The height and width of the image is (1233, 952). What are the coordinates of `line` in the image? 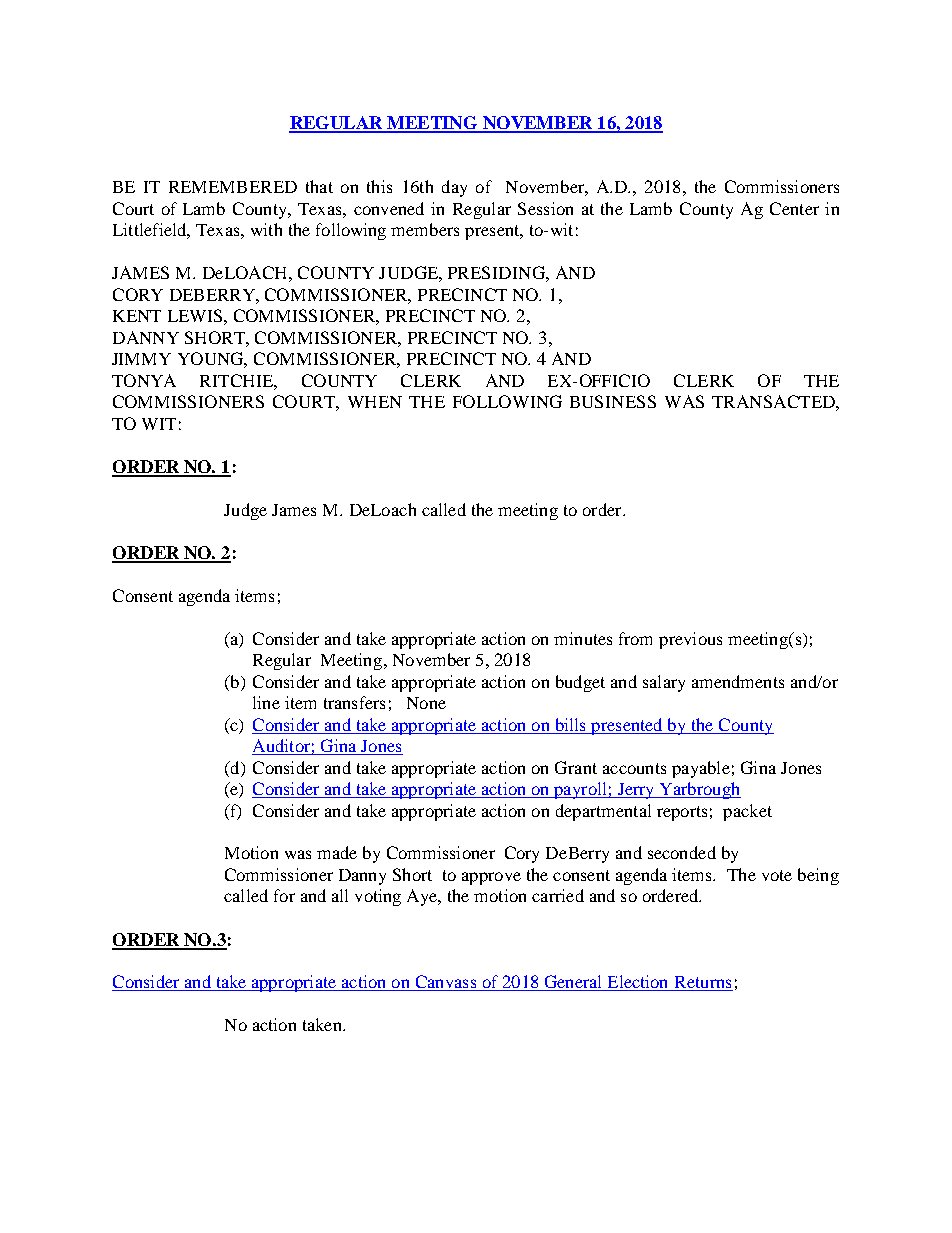 It's located at (266, 702).
